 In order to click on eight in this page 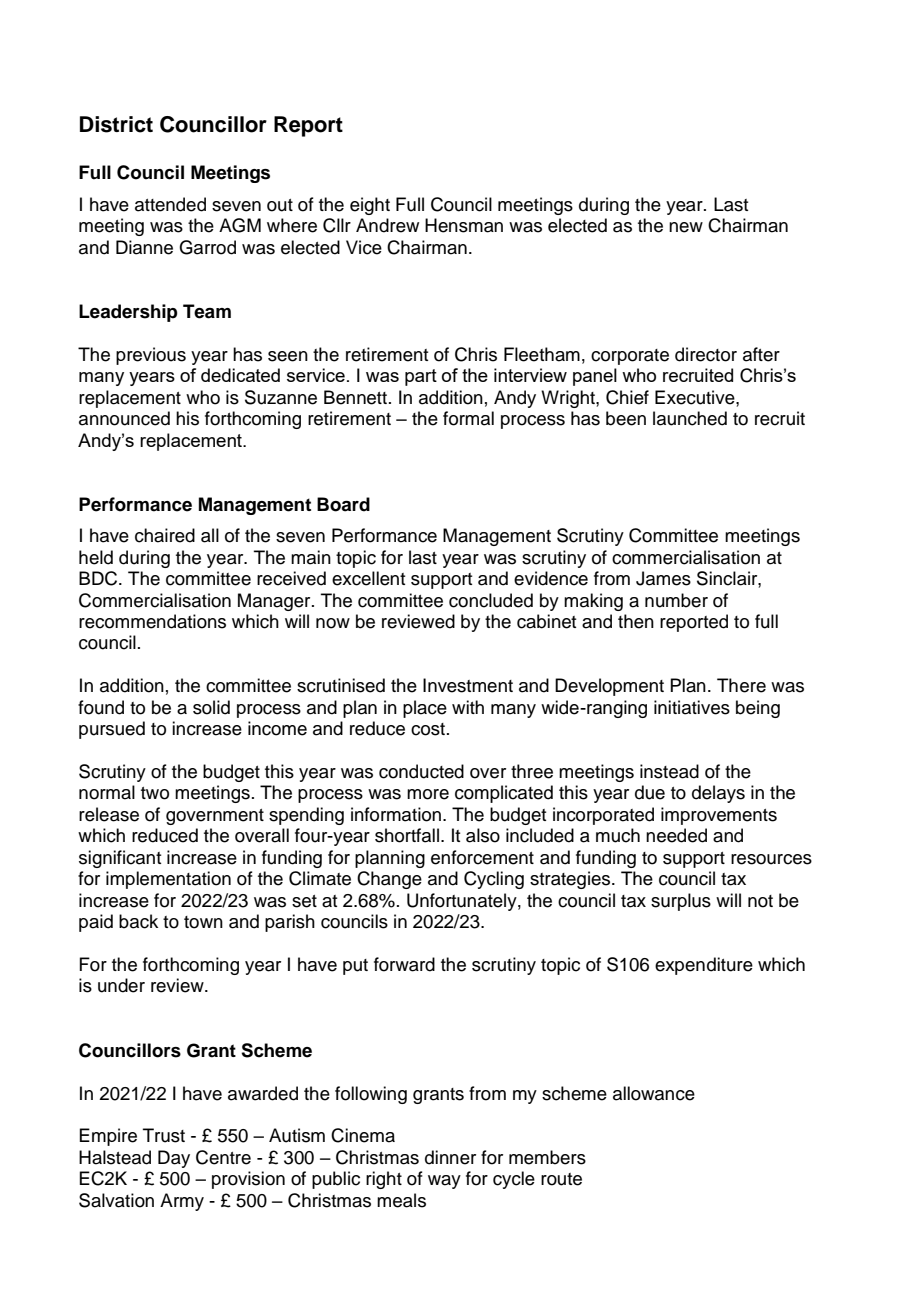, I will do `click(370, 206)`.
